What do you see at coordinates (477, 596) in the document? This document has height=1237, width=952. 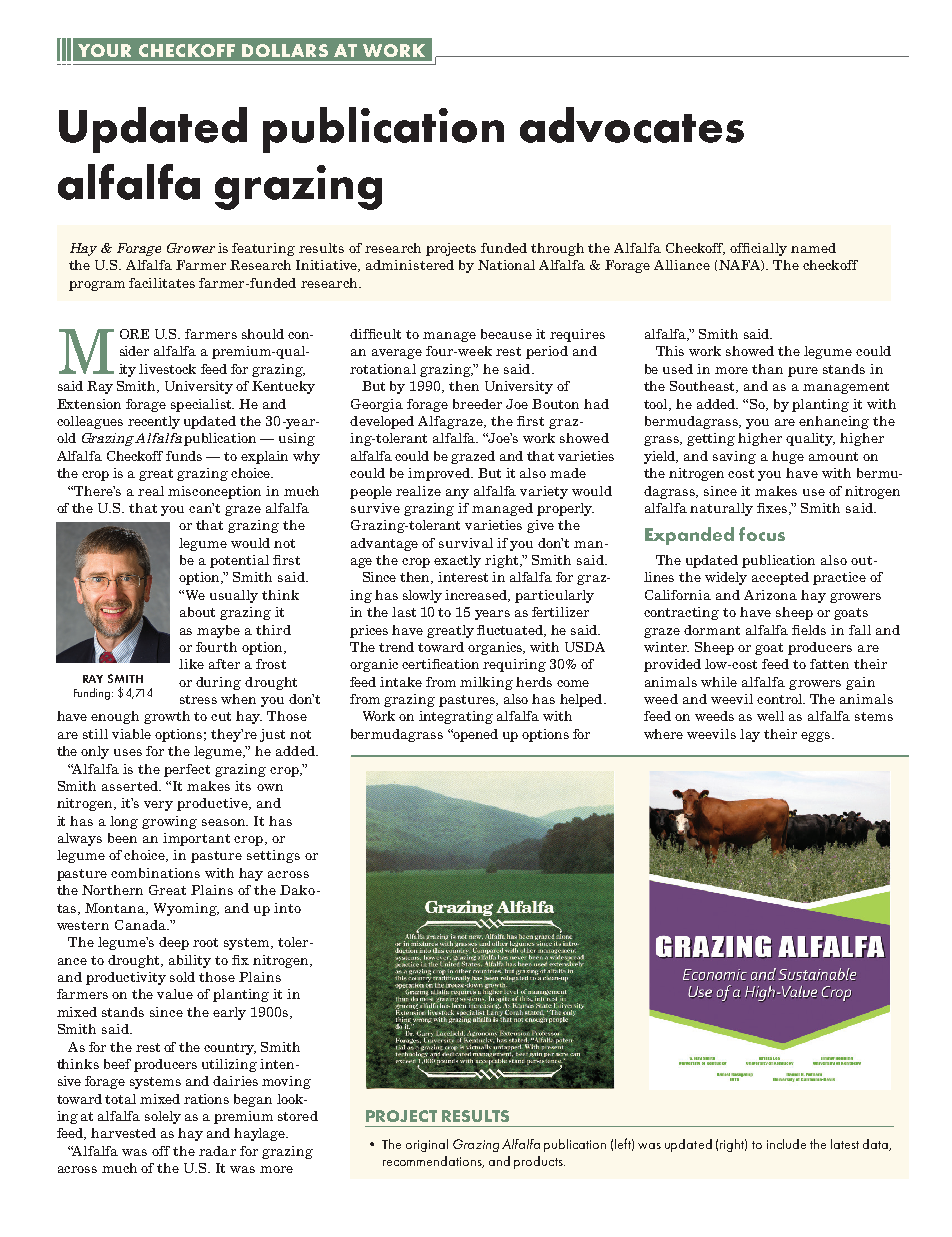 I see `increased` at bounding box center [477, 596].
